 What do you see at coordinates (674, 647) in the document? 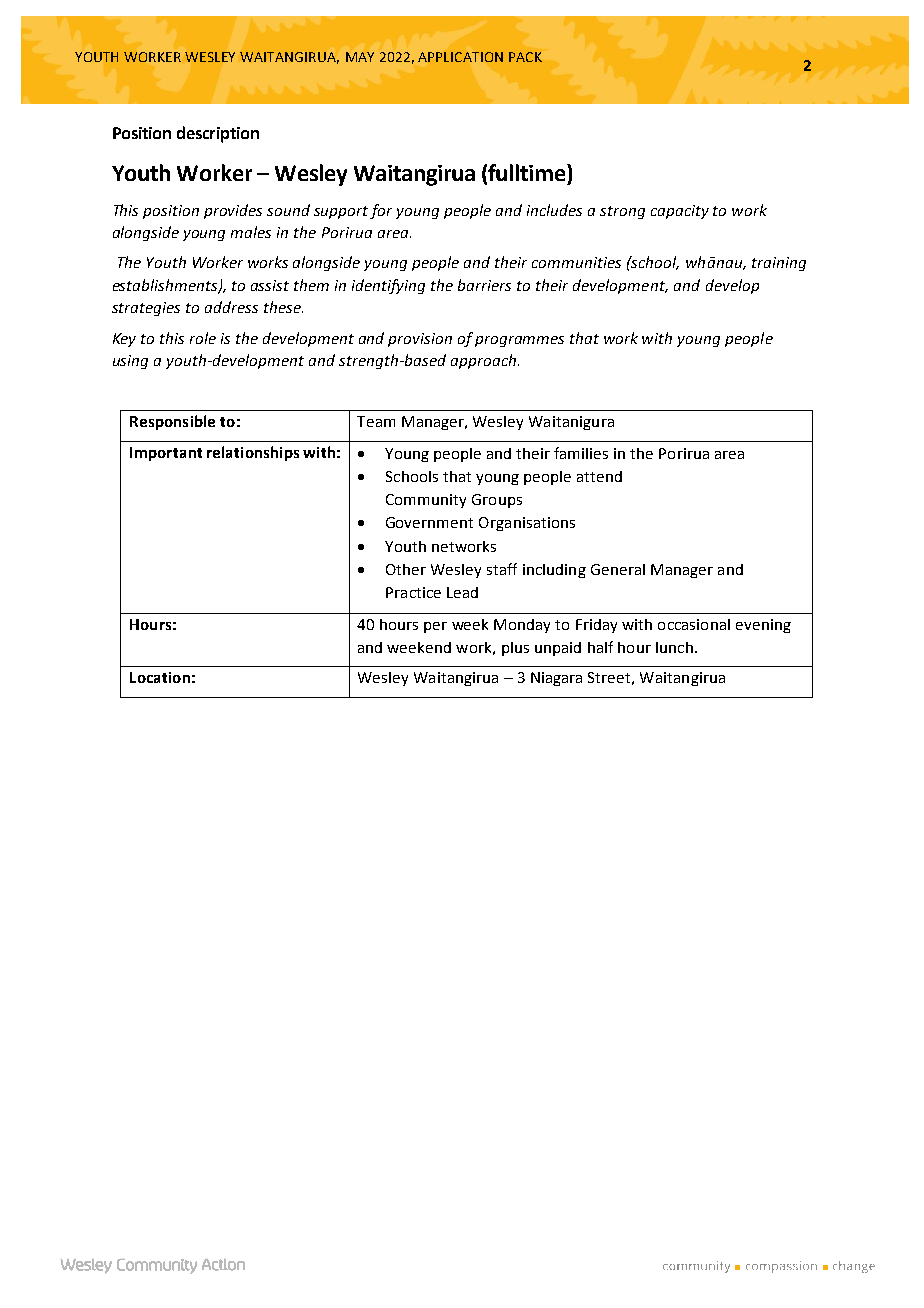
I see `lunch` at bounding box center [674, 647].
